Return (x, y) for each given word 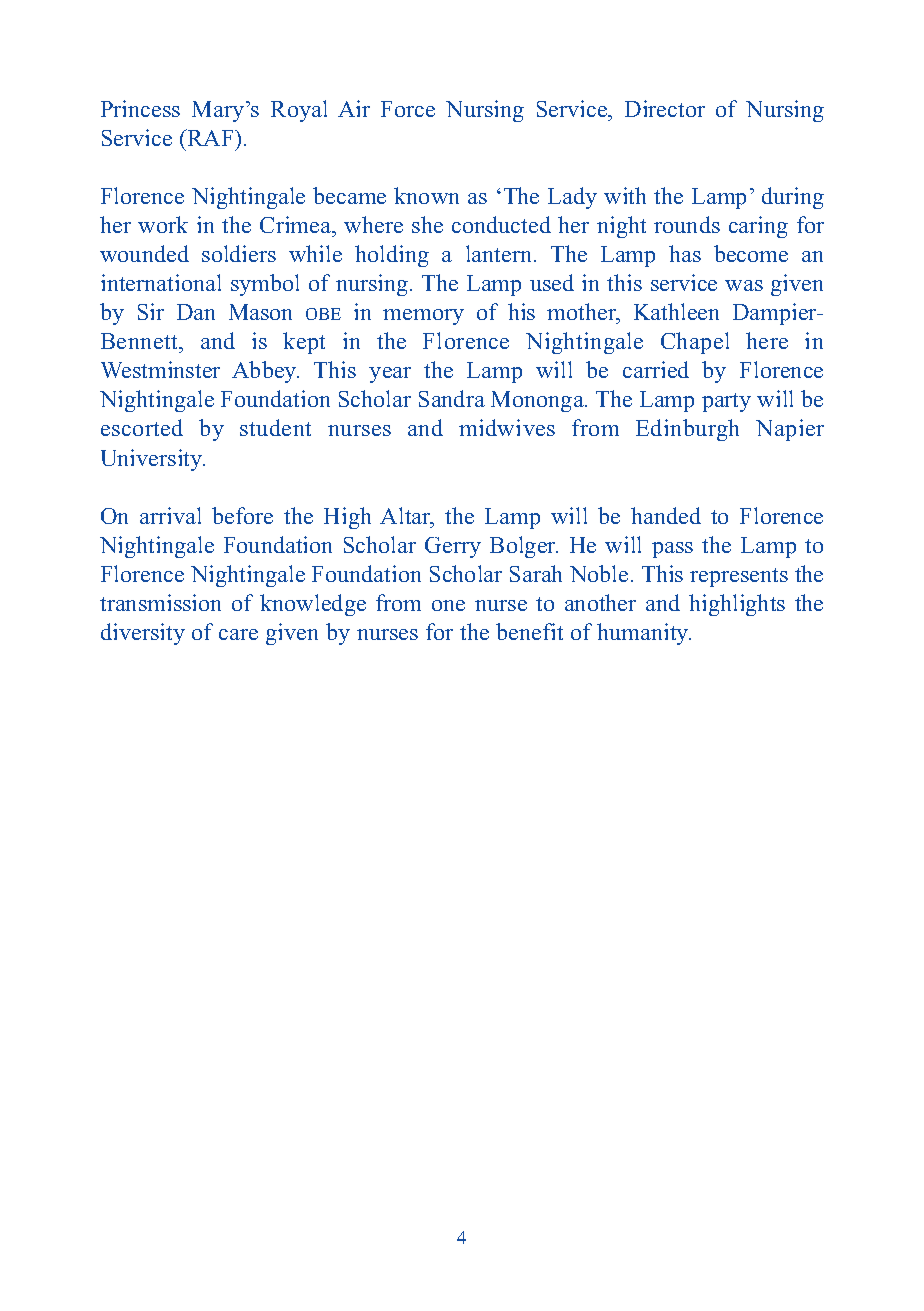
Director (665, 108)
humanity (644, 634)
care (238, 634)
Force (408, 109)
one (448, 605)
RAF (210, 137)
